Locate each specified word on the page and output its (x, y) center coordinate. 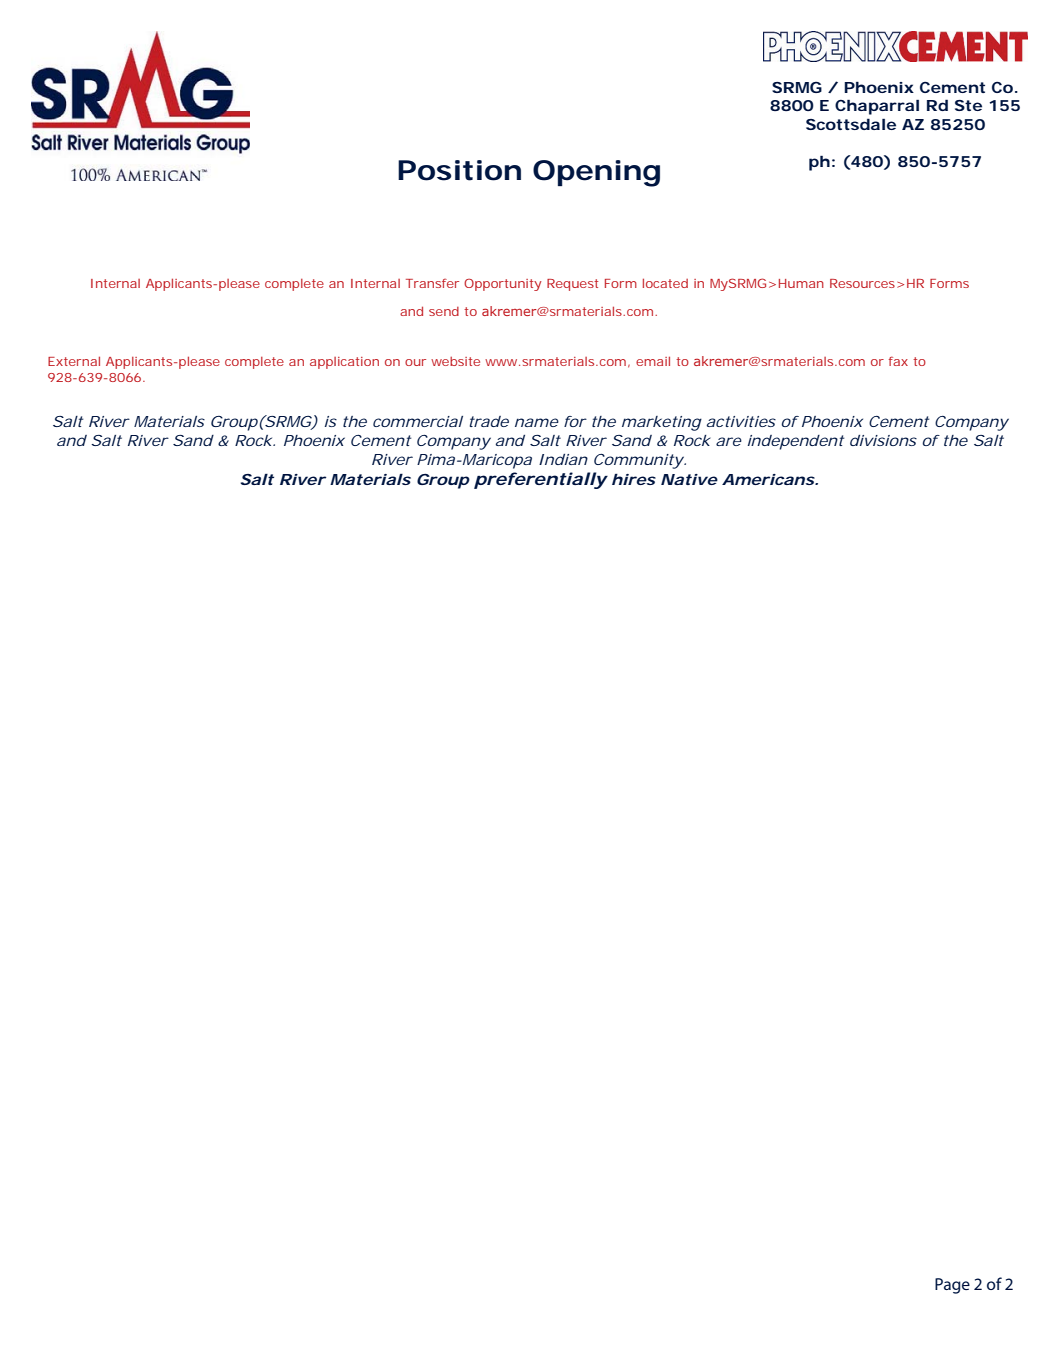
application (344, 363)
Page (952, 1286)
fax (898, 361)
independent (795, 442)
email (653, 361)
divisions (883, 440)
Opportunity (502, 285)
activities (741, 421)
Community (638, 461)
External (74, 361)
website (455, 361)
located (665, 283)
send (444, 311)
